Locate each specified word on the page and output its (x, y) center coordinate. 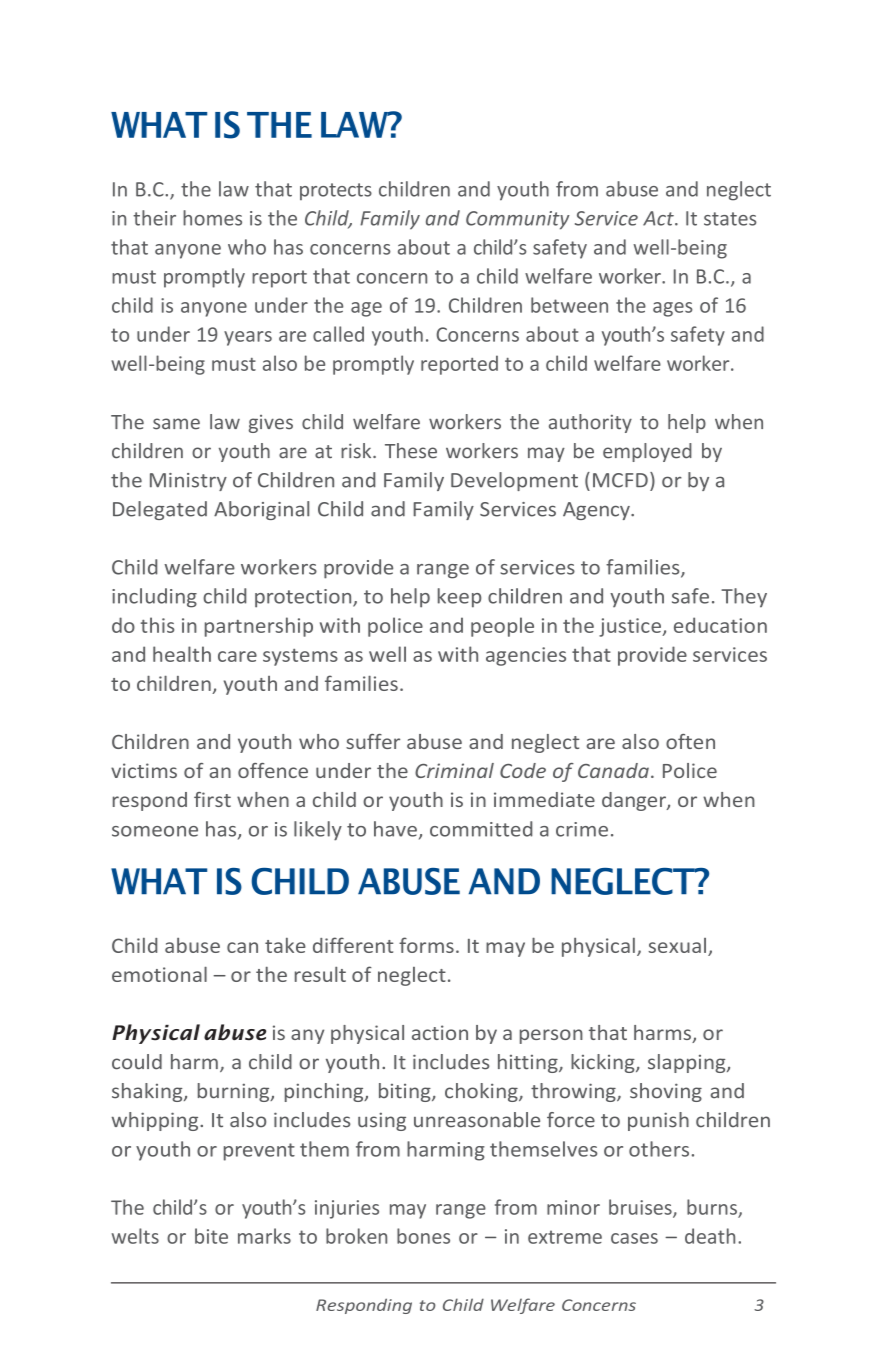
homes (212, 218)
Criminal (454, 770)
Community (518, 220)
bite (211, 1236)
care (237, 656)
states (730, 219)
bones (423, 1236)
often (690, 741)
